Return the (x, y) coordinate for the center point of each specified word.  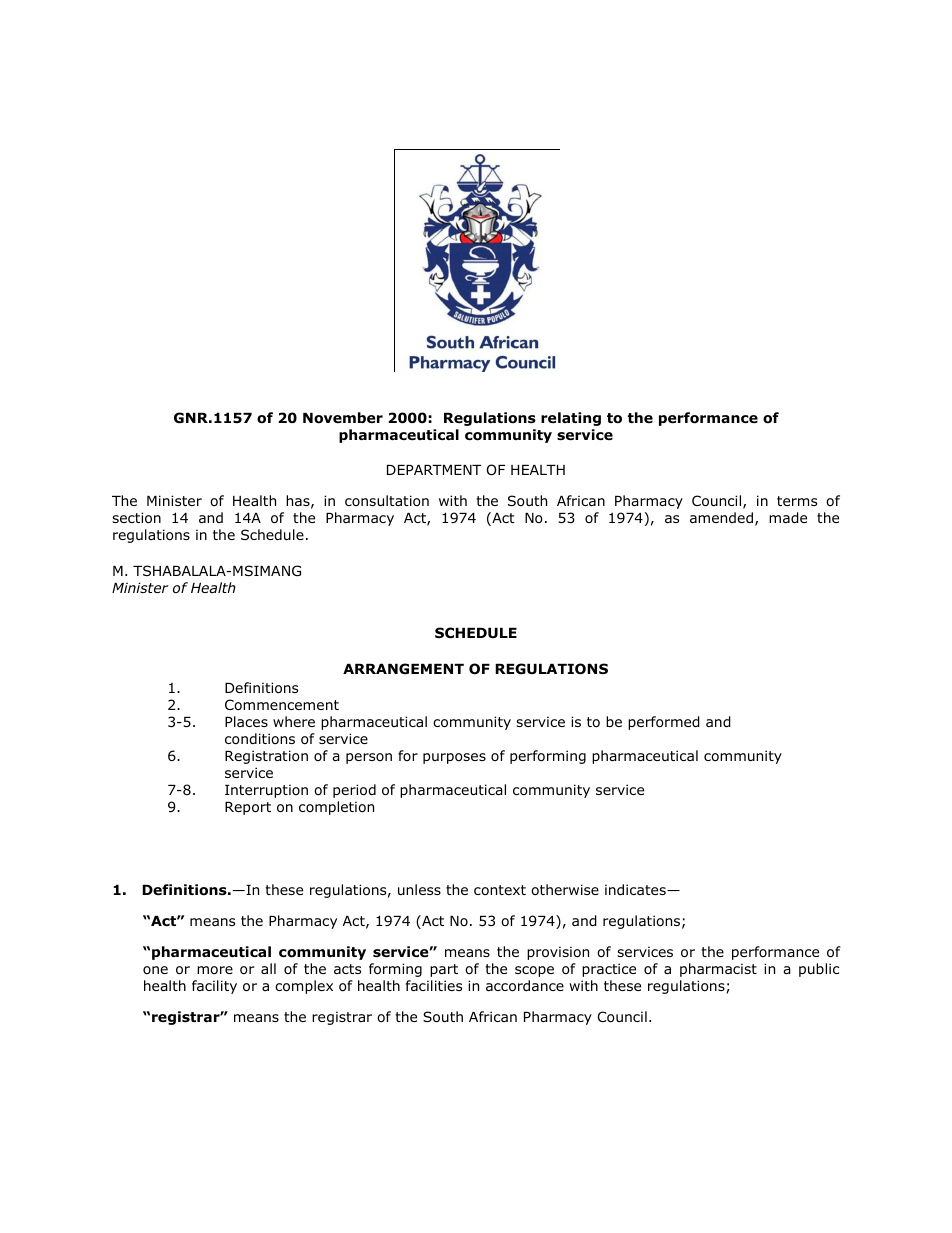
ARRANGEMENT (403, 668)
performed (664, 723)
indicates (636, 889)
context (500, 890)
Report (248, 808)
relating (571, 419)
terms (797, 501)
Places (246, 721)
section (136, 518)
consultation (387, 501)
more (215, 970)
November (343, 418)
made (788, 518)
